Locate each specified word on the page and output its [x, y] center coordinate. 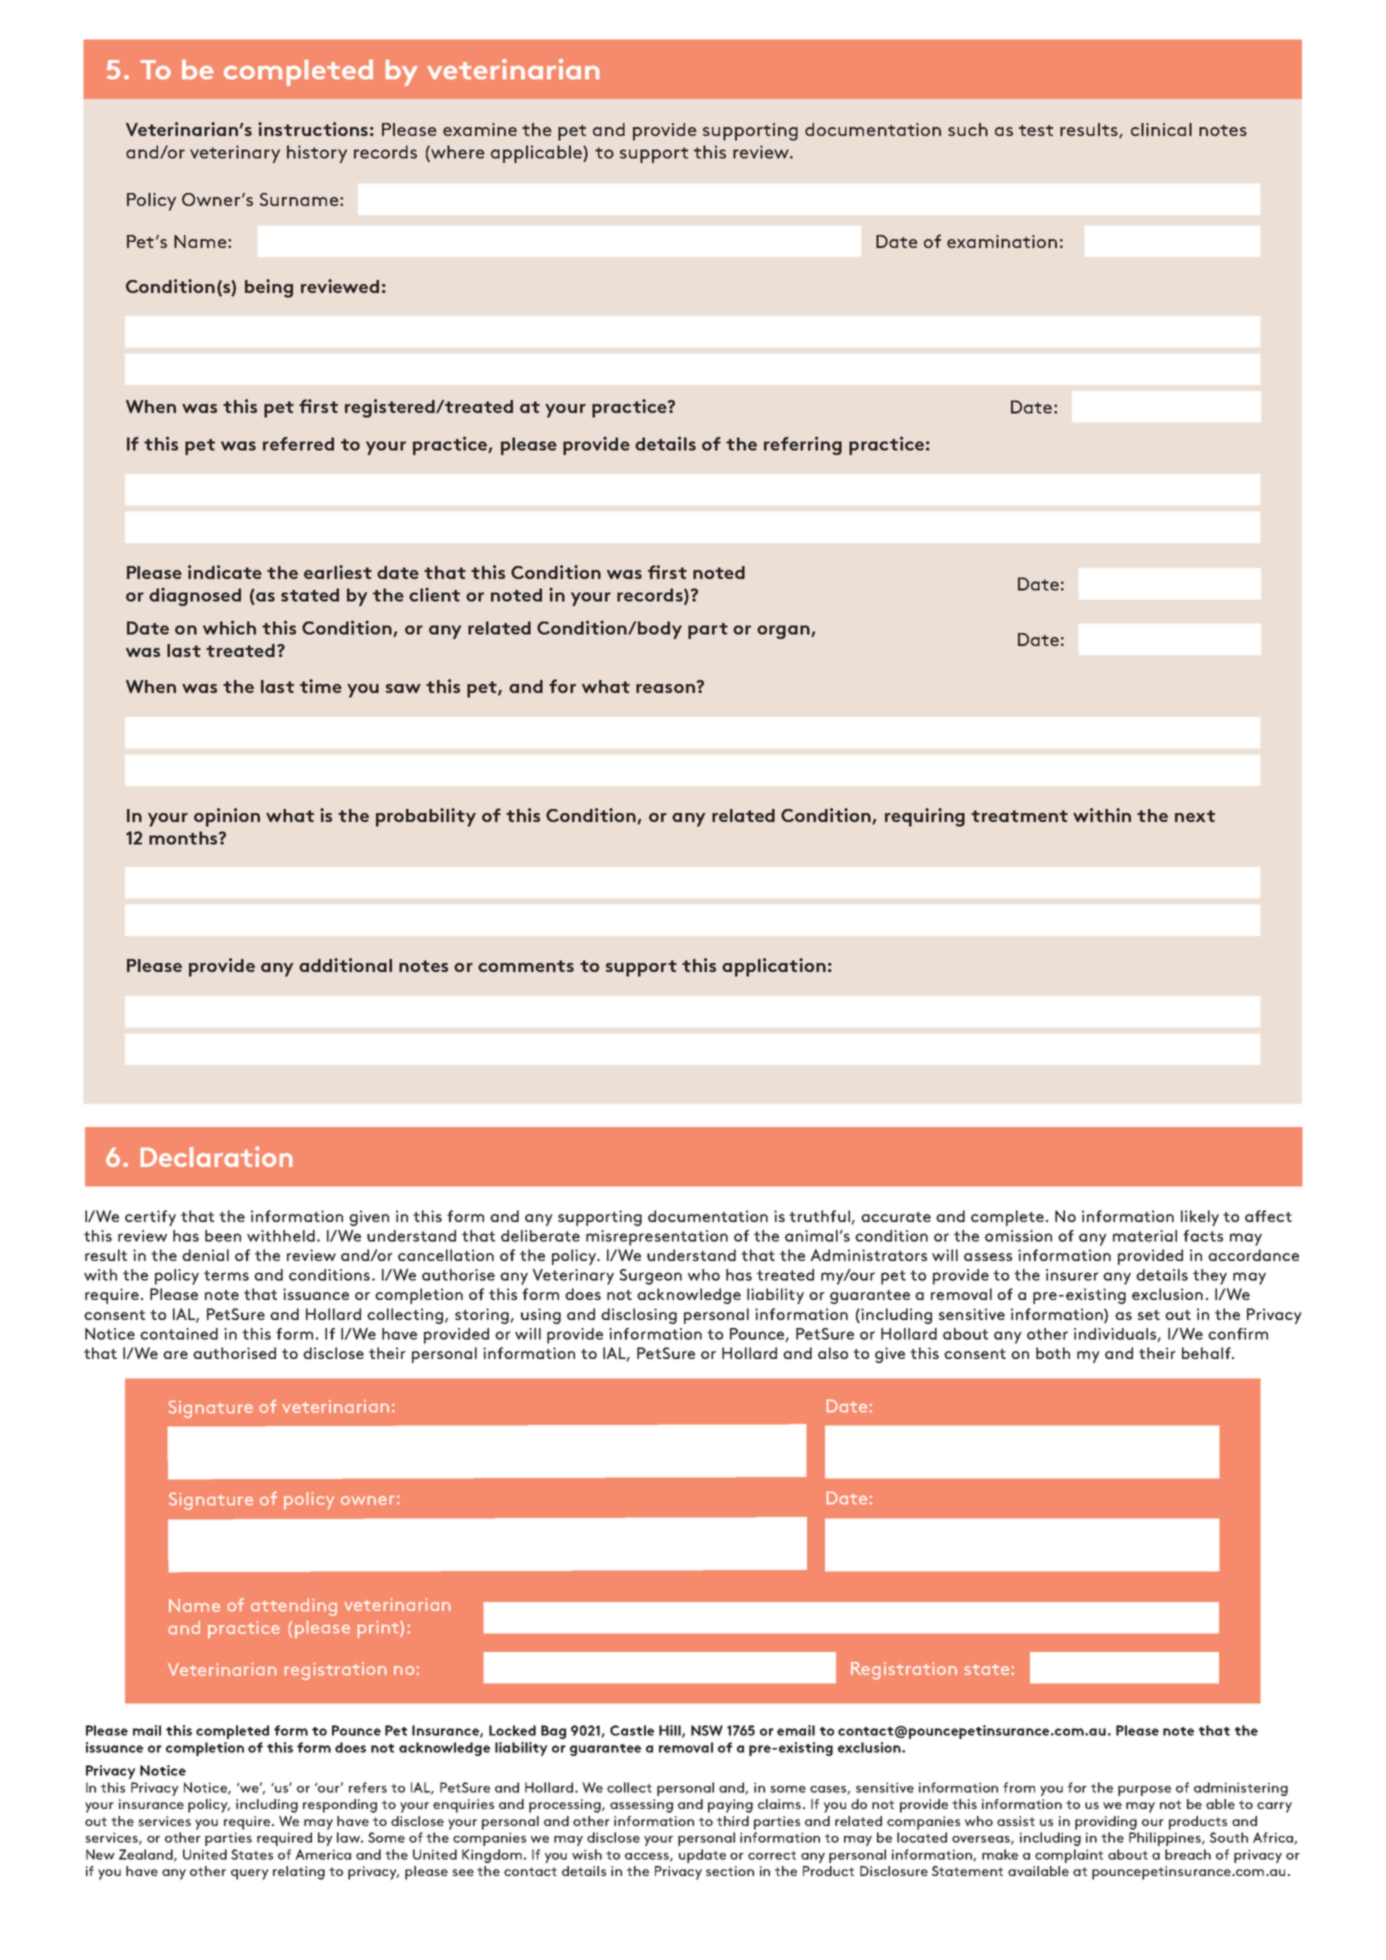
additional [345, 965]
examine [480, 129]
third [733, 1821]
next [1195, 816]
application [774, 967]
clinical [1161, 129]
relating [299, 1873]
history [317, 154]
